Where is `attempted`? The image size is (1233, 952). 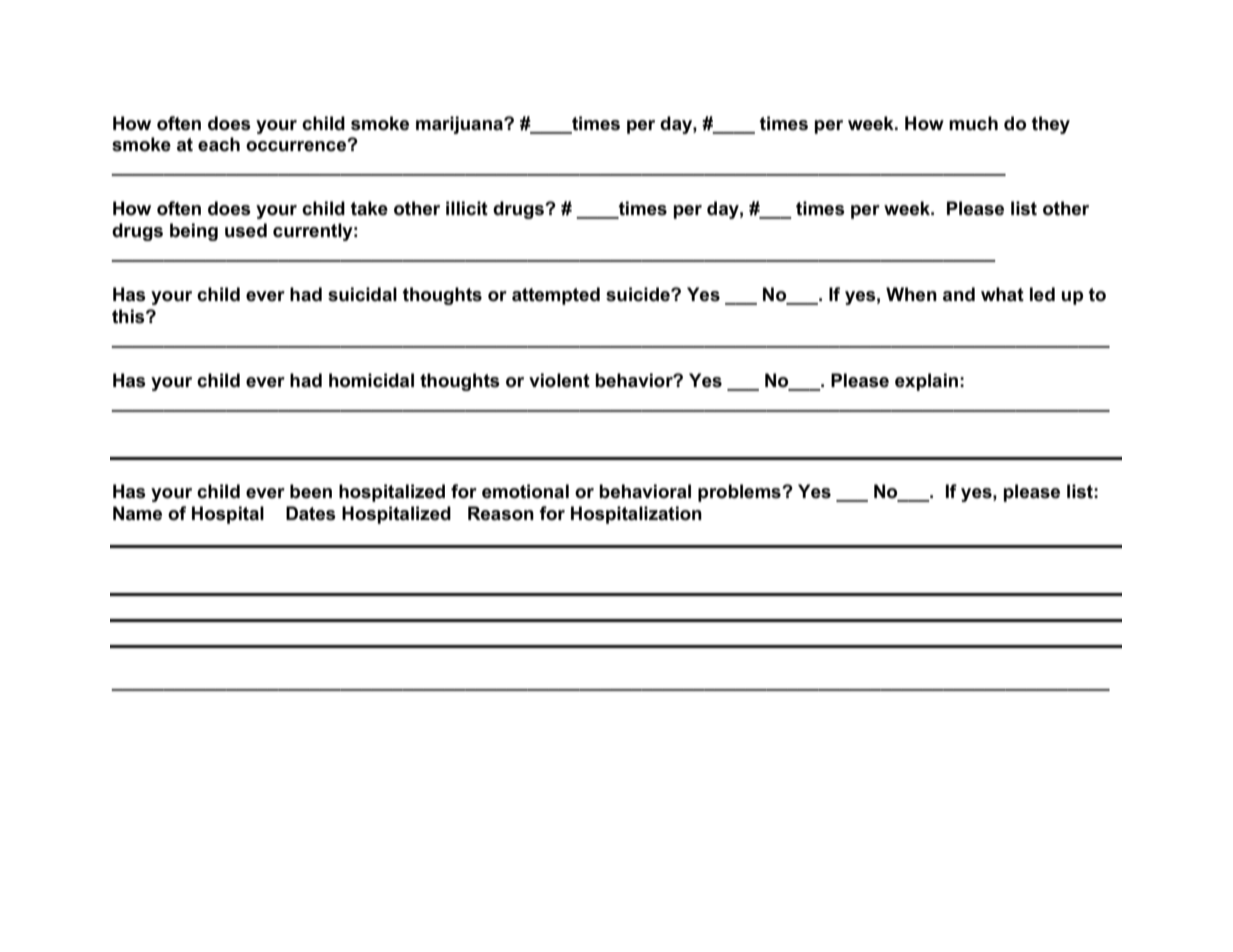
attempted is located at coordinates (556, 296).
